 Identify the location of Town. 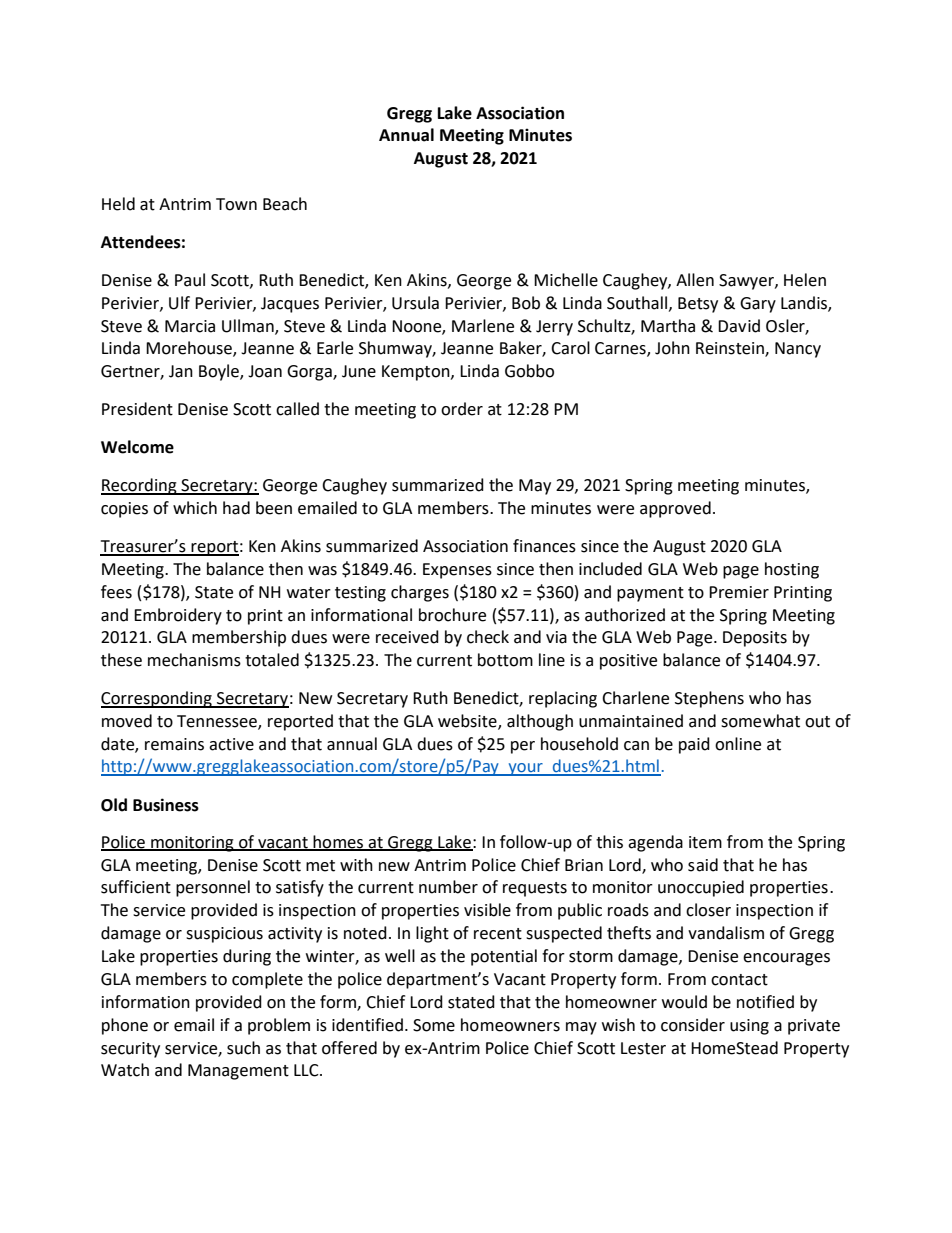
(236, 204).
